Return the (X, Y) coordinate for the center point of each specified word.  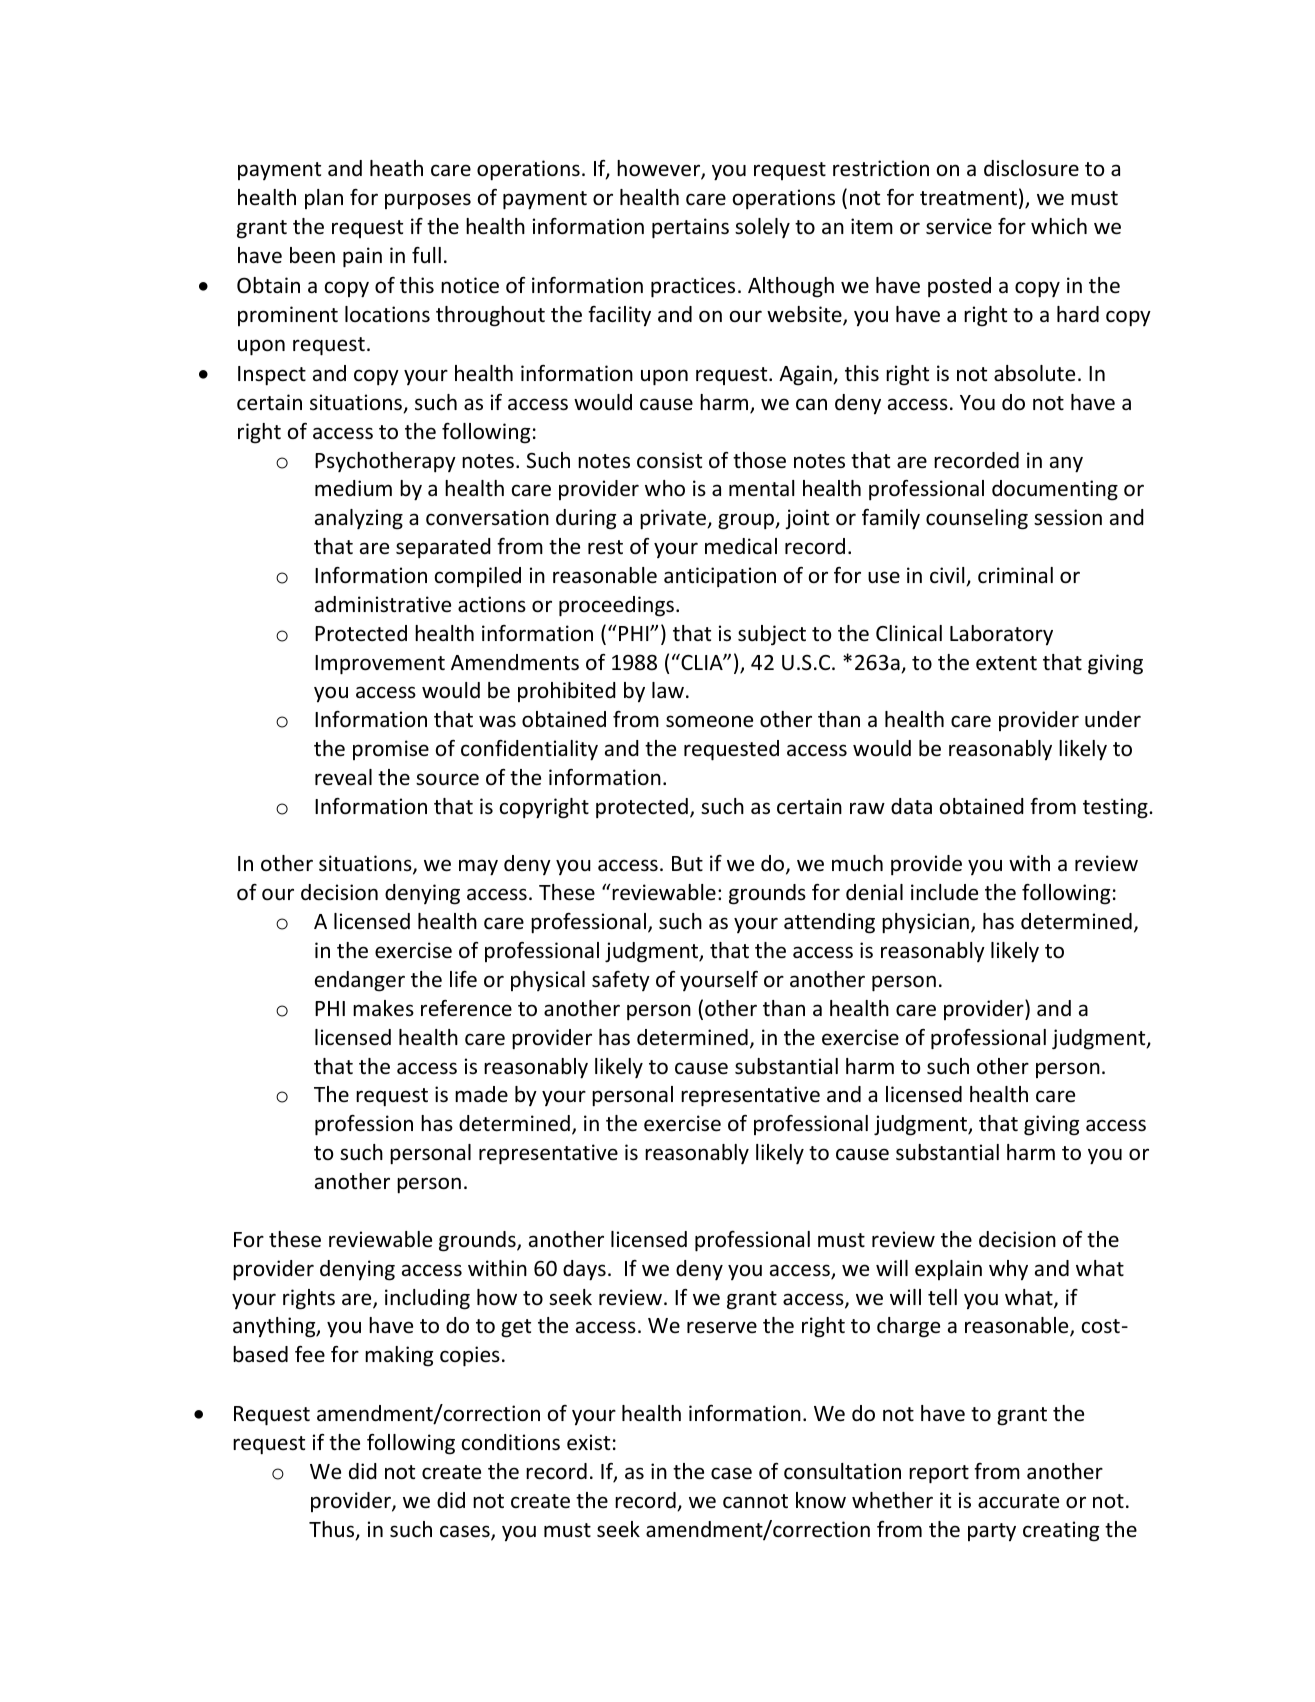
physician (925, 923)
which (1059, 226)
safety (621, 981)
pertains (690, 228)
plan (324, 199)
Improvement (380, 665)
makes (383, 1008)
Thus (333, 1530)
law (668, 690)
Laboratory (1001, 635)
